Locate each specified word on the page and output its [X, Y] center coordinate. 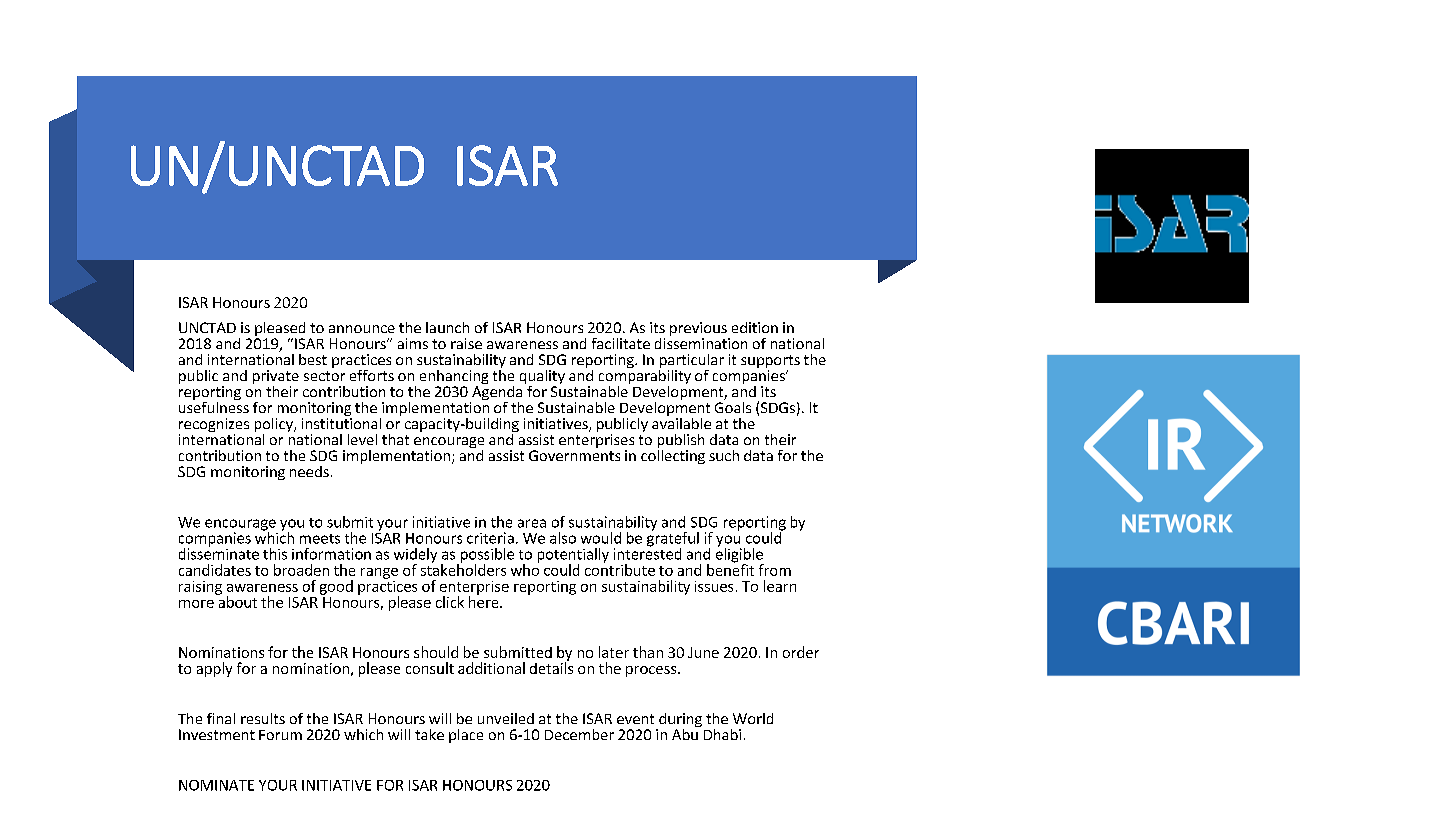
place [466, 736]
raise [466, 343]
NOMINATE [216, 785]
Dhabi [722, 734]
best [313, 359]
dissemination [701, 342]
